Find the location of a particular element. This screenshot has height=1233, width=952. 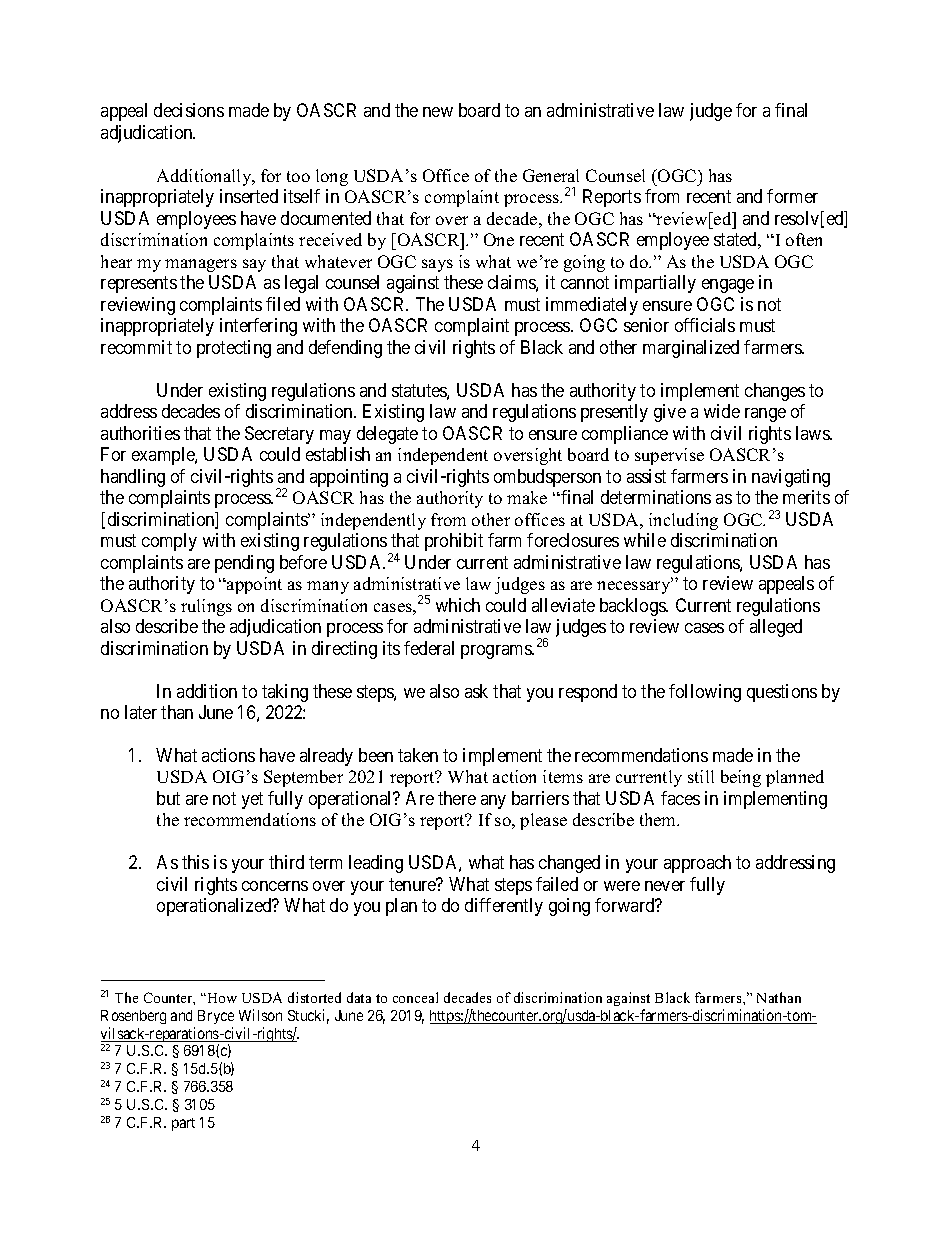

there is located at coordinates (457, 798).
